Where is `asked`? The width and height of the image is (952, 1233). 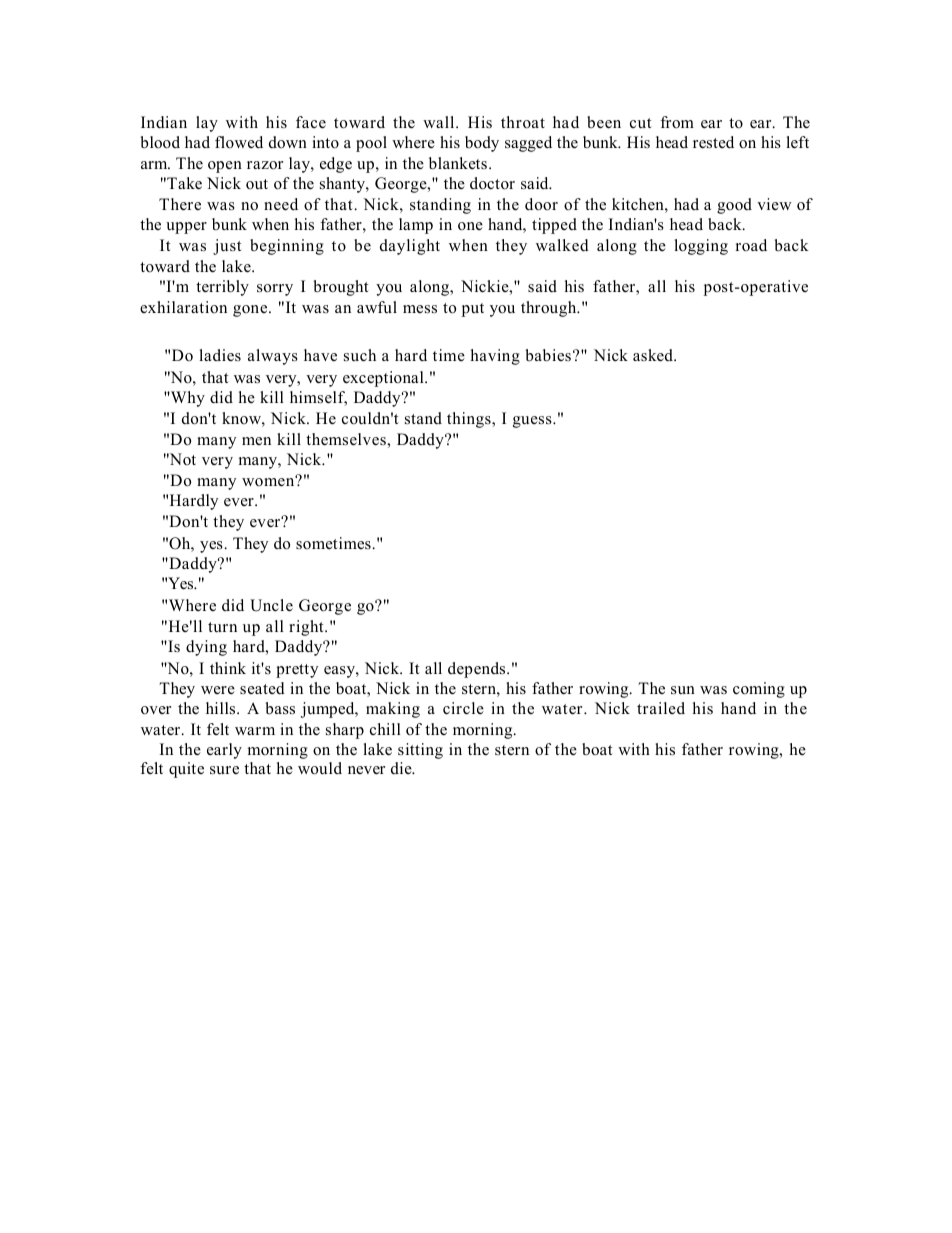 asked is located at coordinates (654, 355).
